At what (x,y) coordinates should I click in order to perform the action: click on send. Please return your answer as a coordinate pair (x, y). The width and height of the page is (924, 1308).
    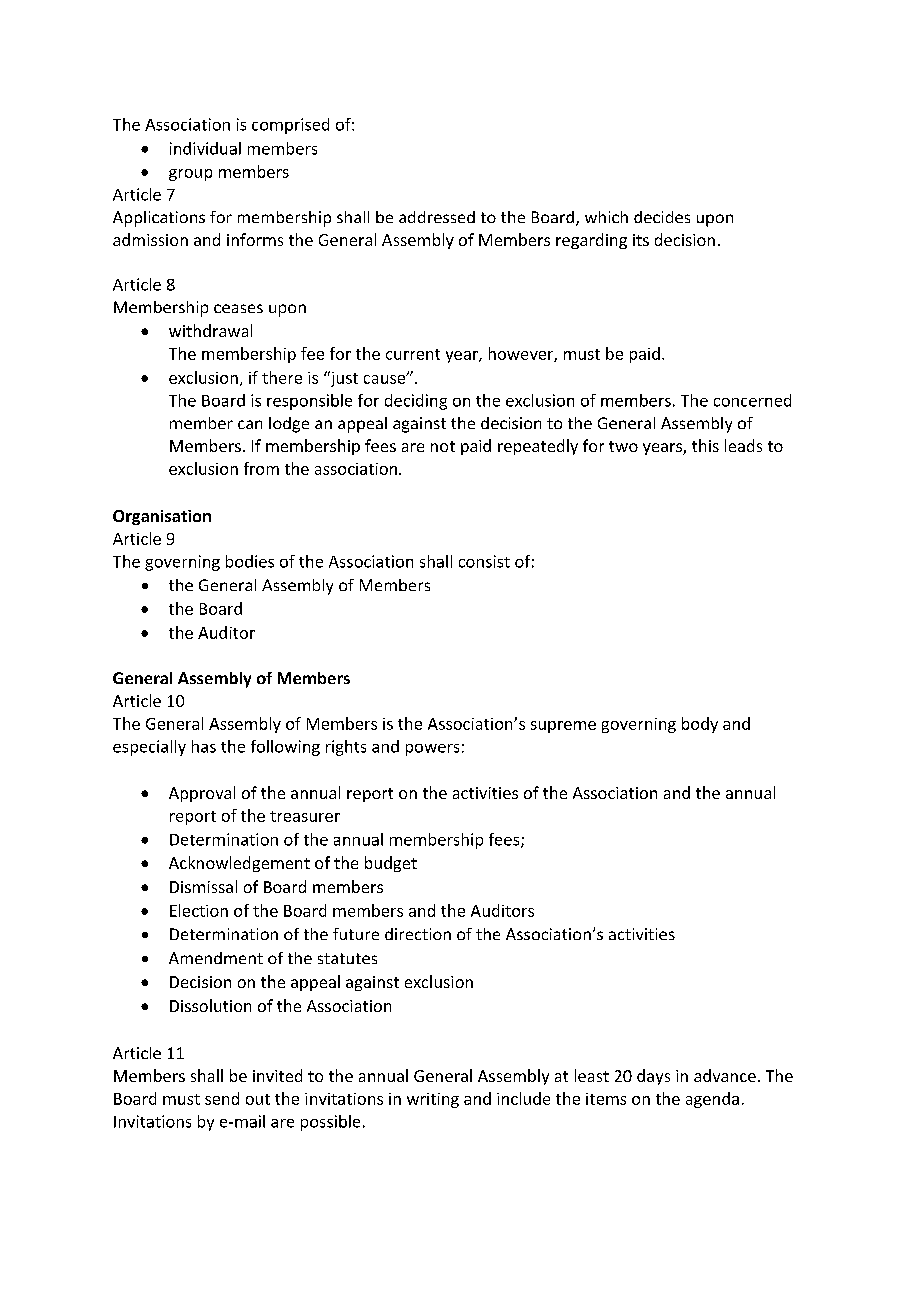
    Looking at the image, I should click on (222, 1098).
